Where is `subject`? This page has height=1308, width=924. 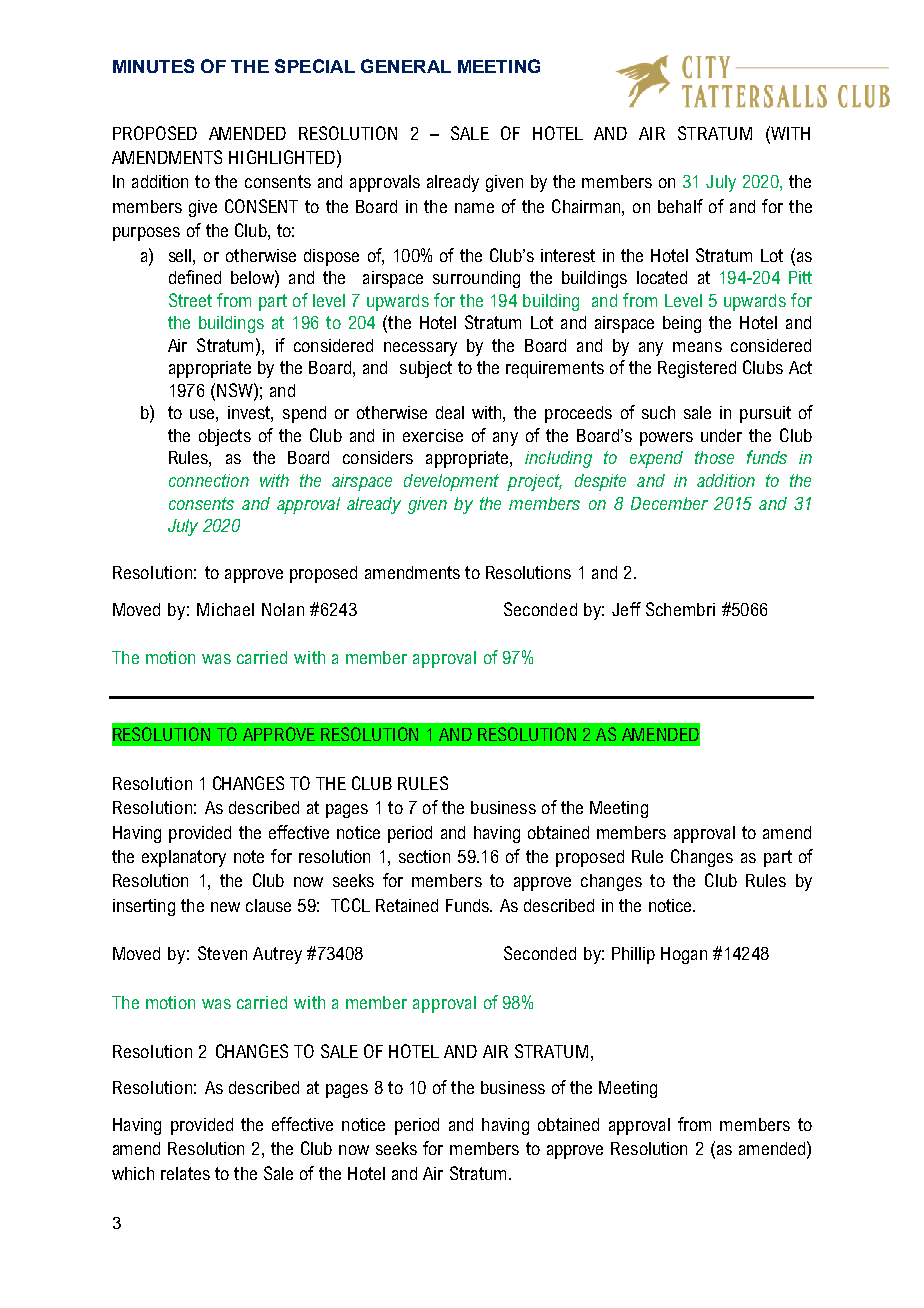 subject is located at coordinates (426, 369).
